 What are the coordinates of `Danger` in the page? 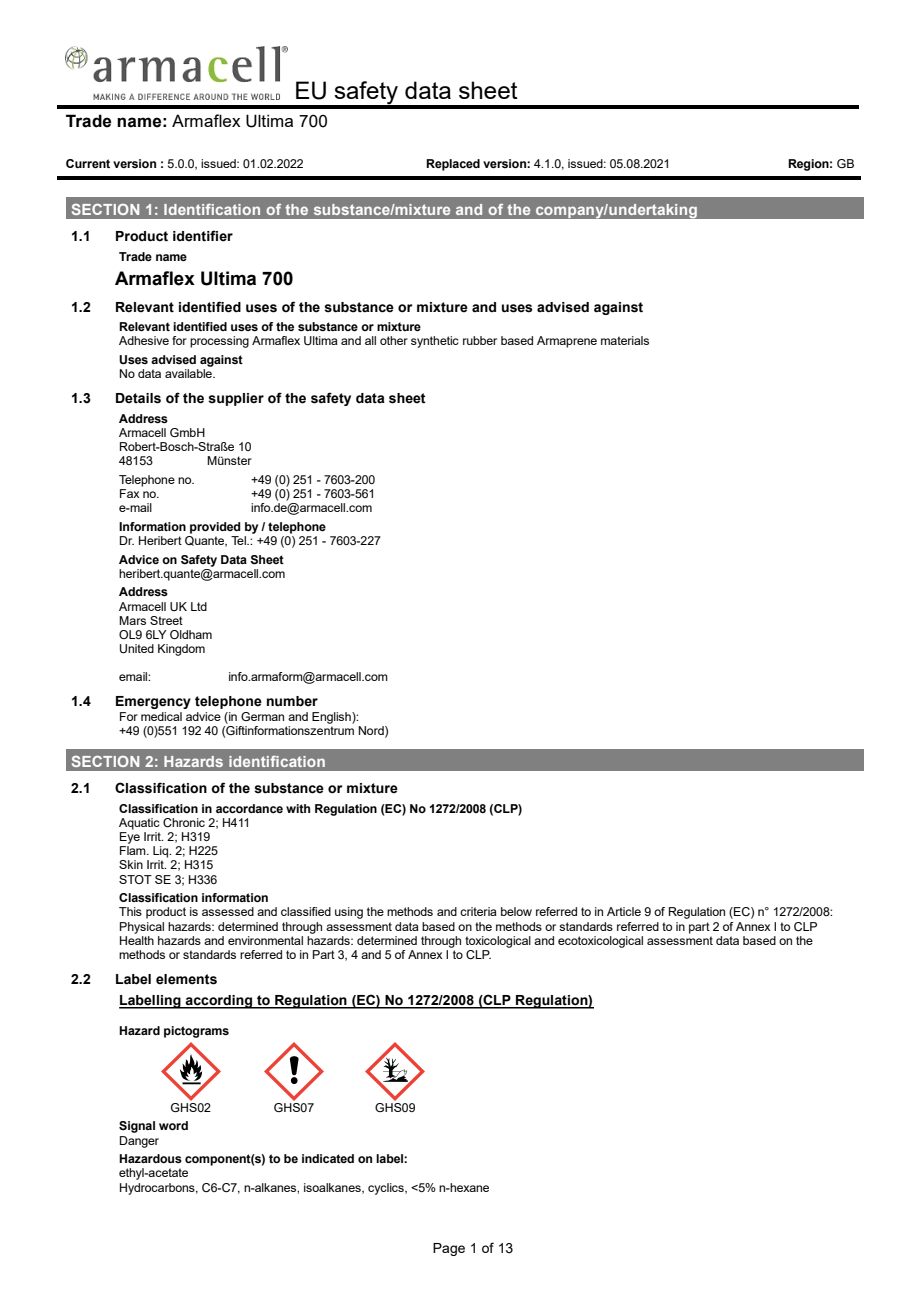 It's located at (139, 1142).
